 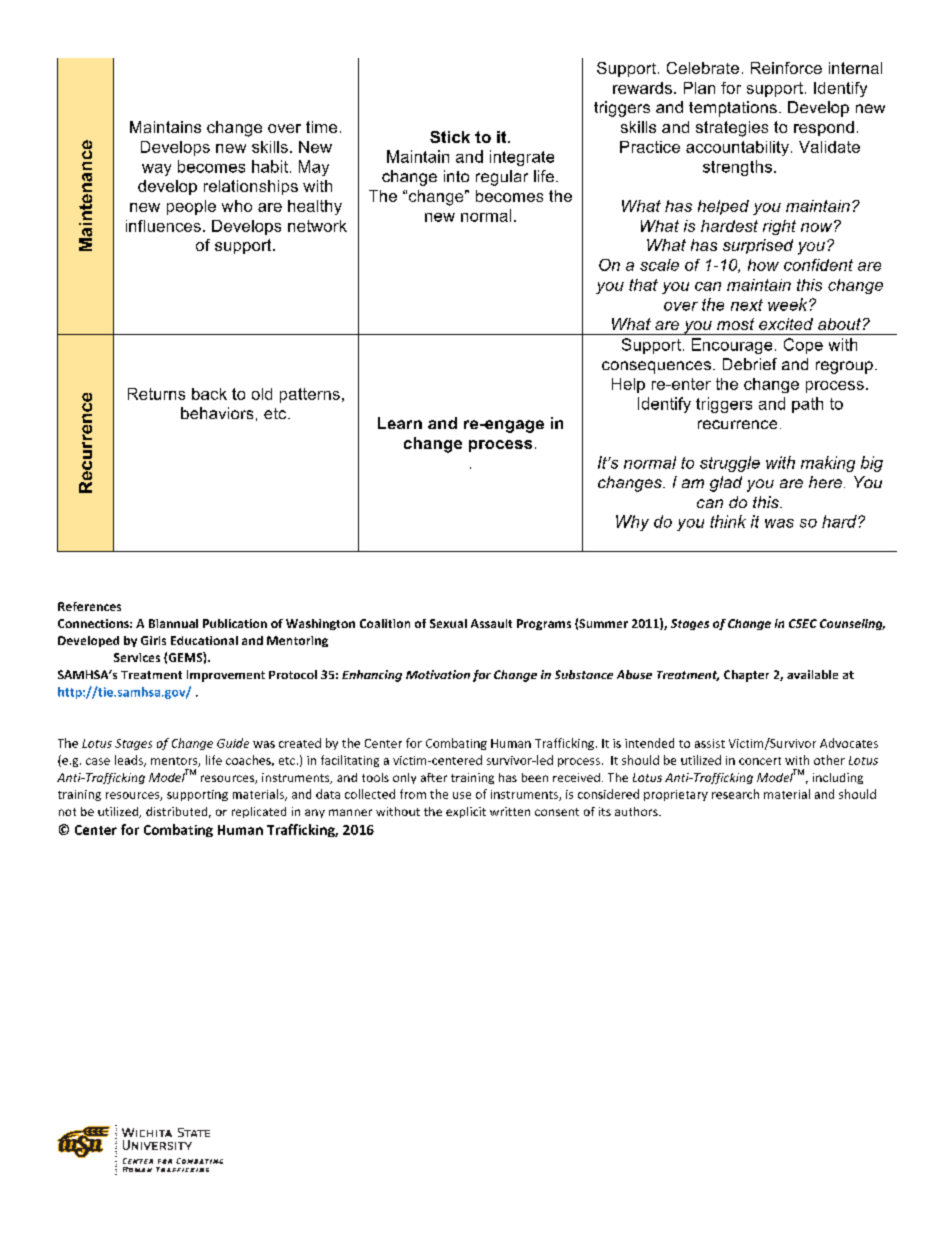 I want to click on Stick, so click(x=450, y=137).
